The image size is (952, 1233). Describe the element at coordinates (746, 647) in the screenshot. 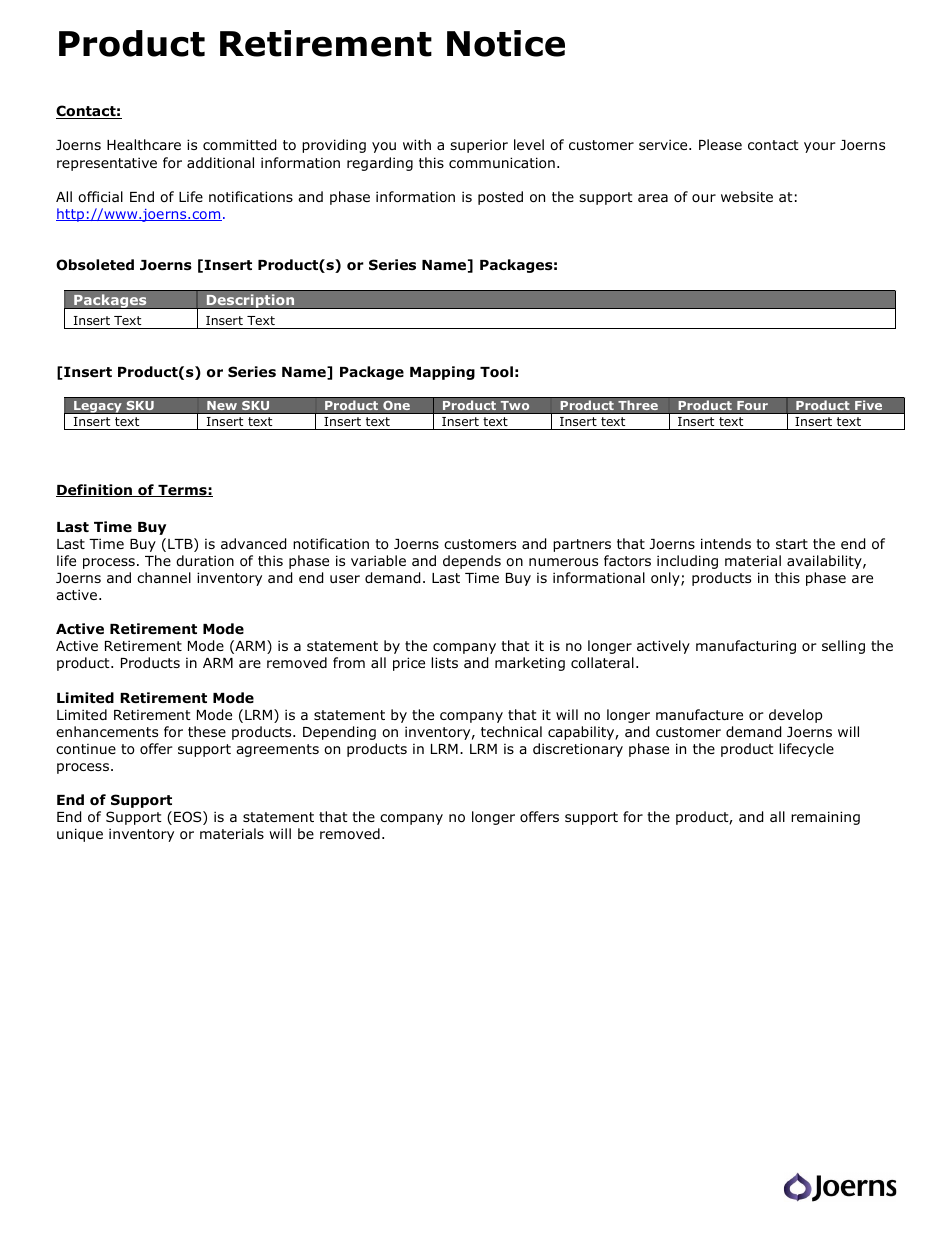

I see `manufacturing` at that location.
